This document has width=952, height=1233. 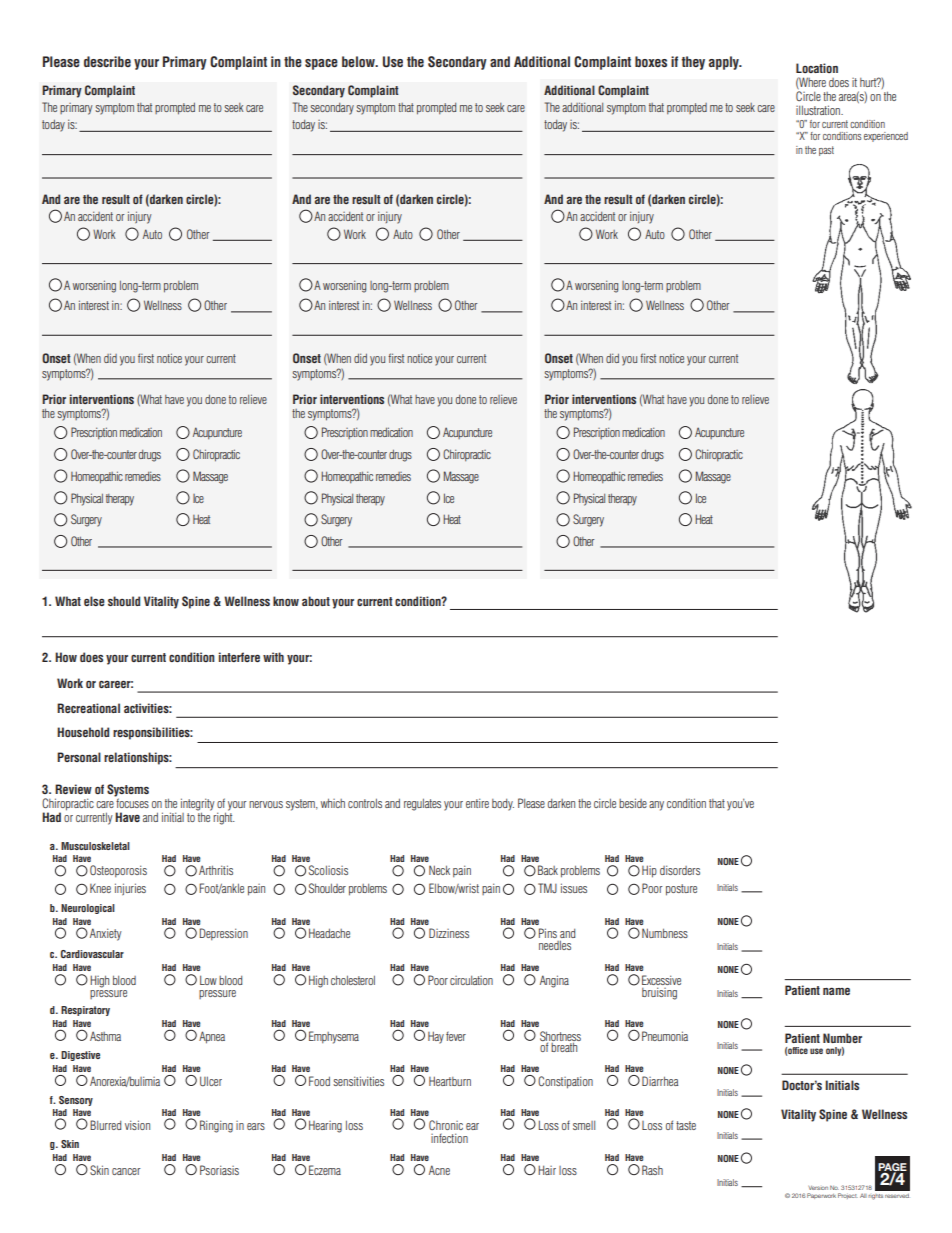 I want to click on cancer, so click(x=126, y=1171).
